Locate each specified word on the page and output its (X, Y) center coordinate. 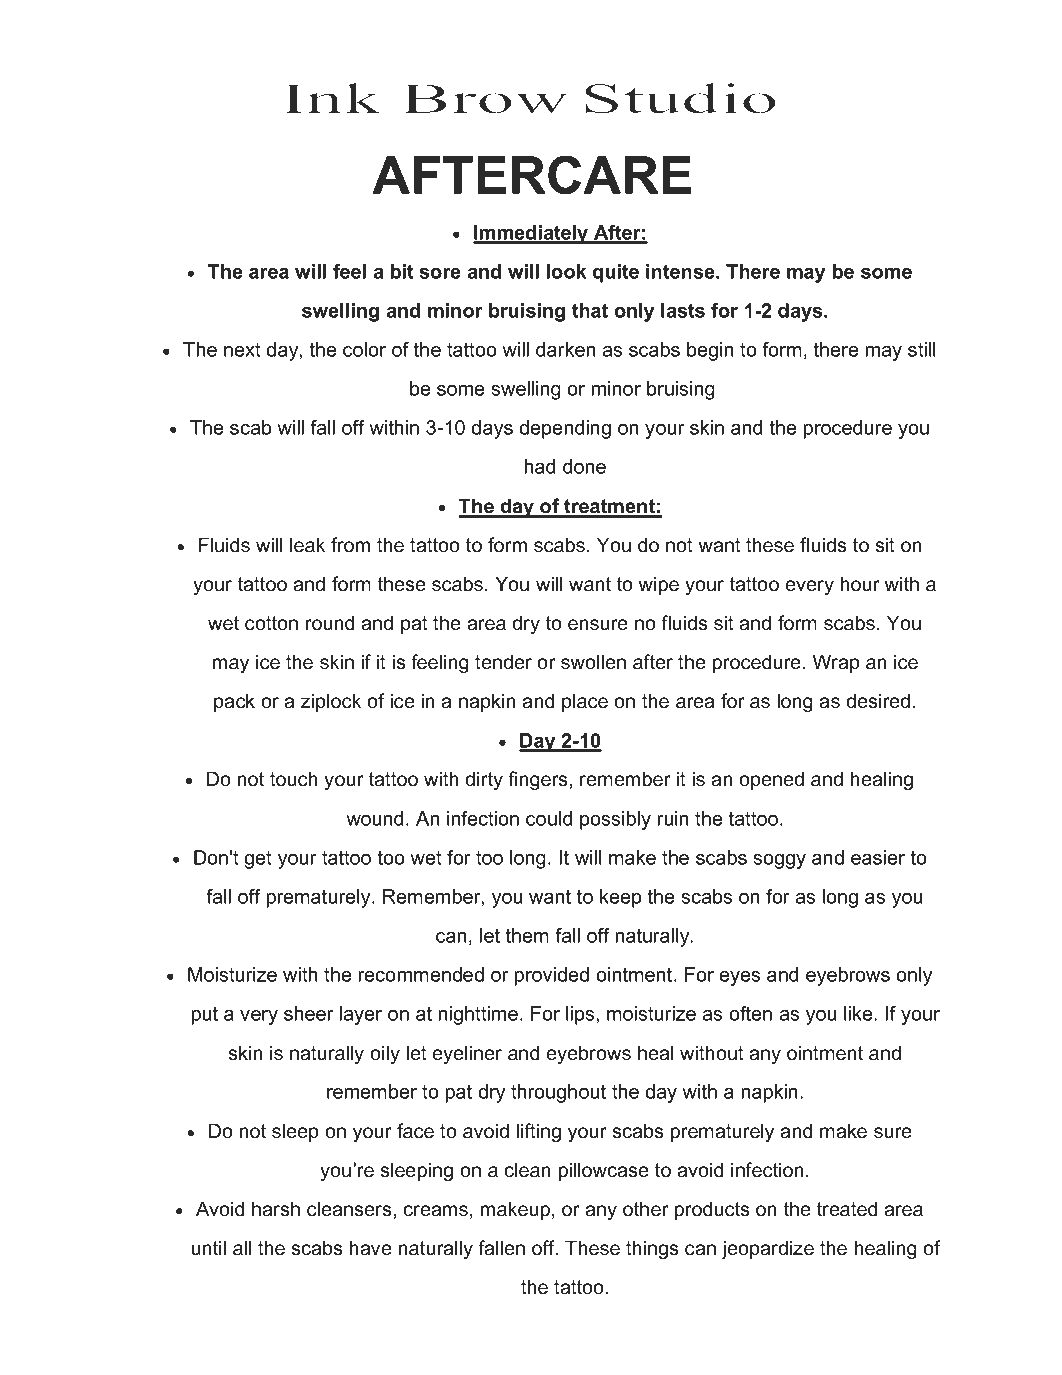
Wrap (836, 663)
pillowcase (604, 1171)
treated (847, 1209)
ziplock (331, 702)
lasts (683, 310)
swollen (593, 662)
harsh (276, 1209)
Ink (332, 98)
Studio (680, 98)
